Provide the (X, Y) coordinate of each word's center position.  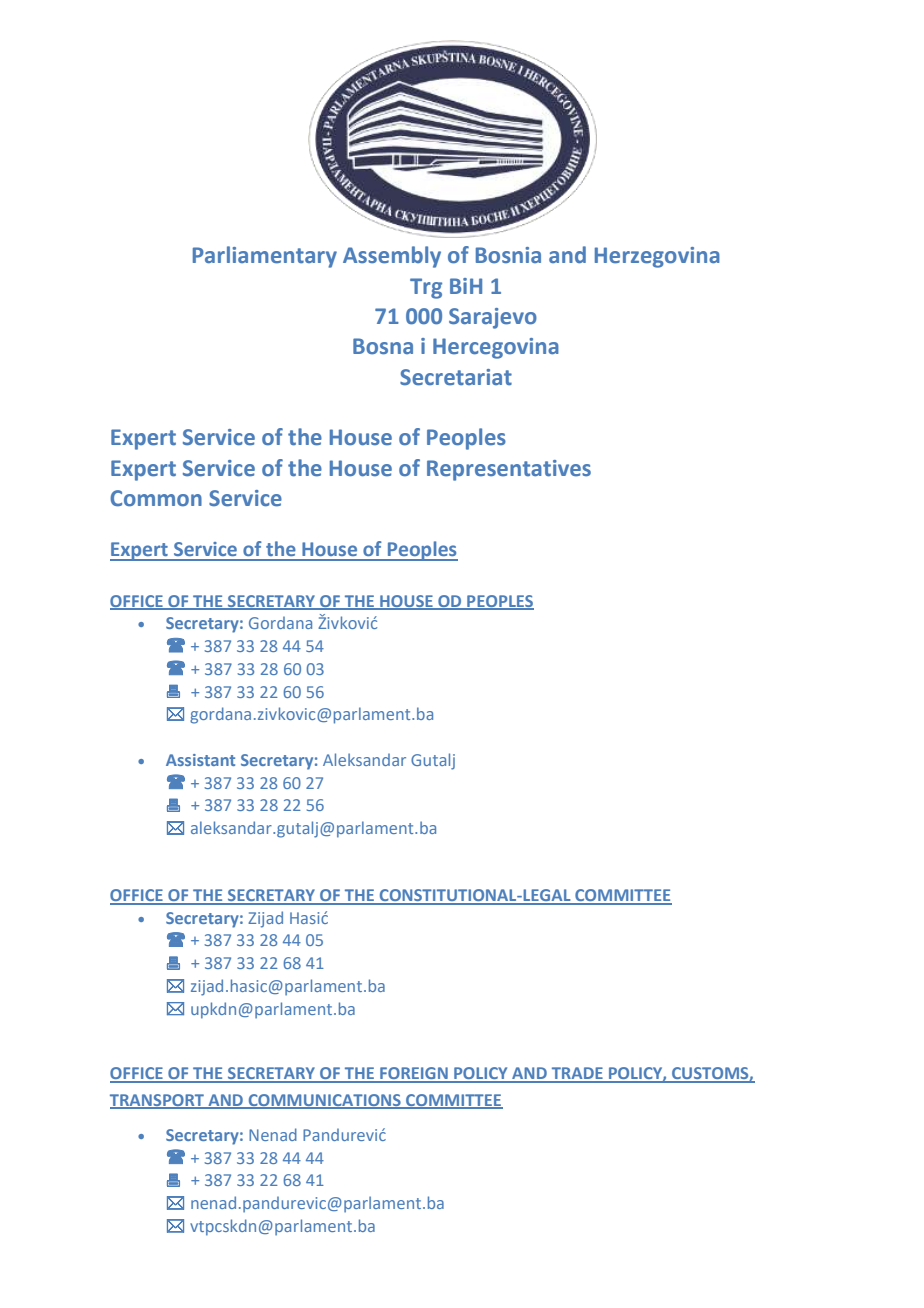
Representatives (509, 470)
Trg (426, 288)
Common (156, 498)
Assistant (200, 760)
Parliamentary (265, 257)
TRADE (577, 1074)
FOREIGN (414, 1074)
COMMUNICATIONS (324, 1101)
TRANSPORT (158, 1101)
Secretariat (456, 377)
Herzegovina (657, 257)
